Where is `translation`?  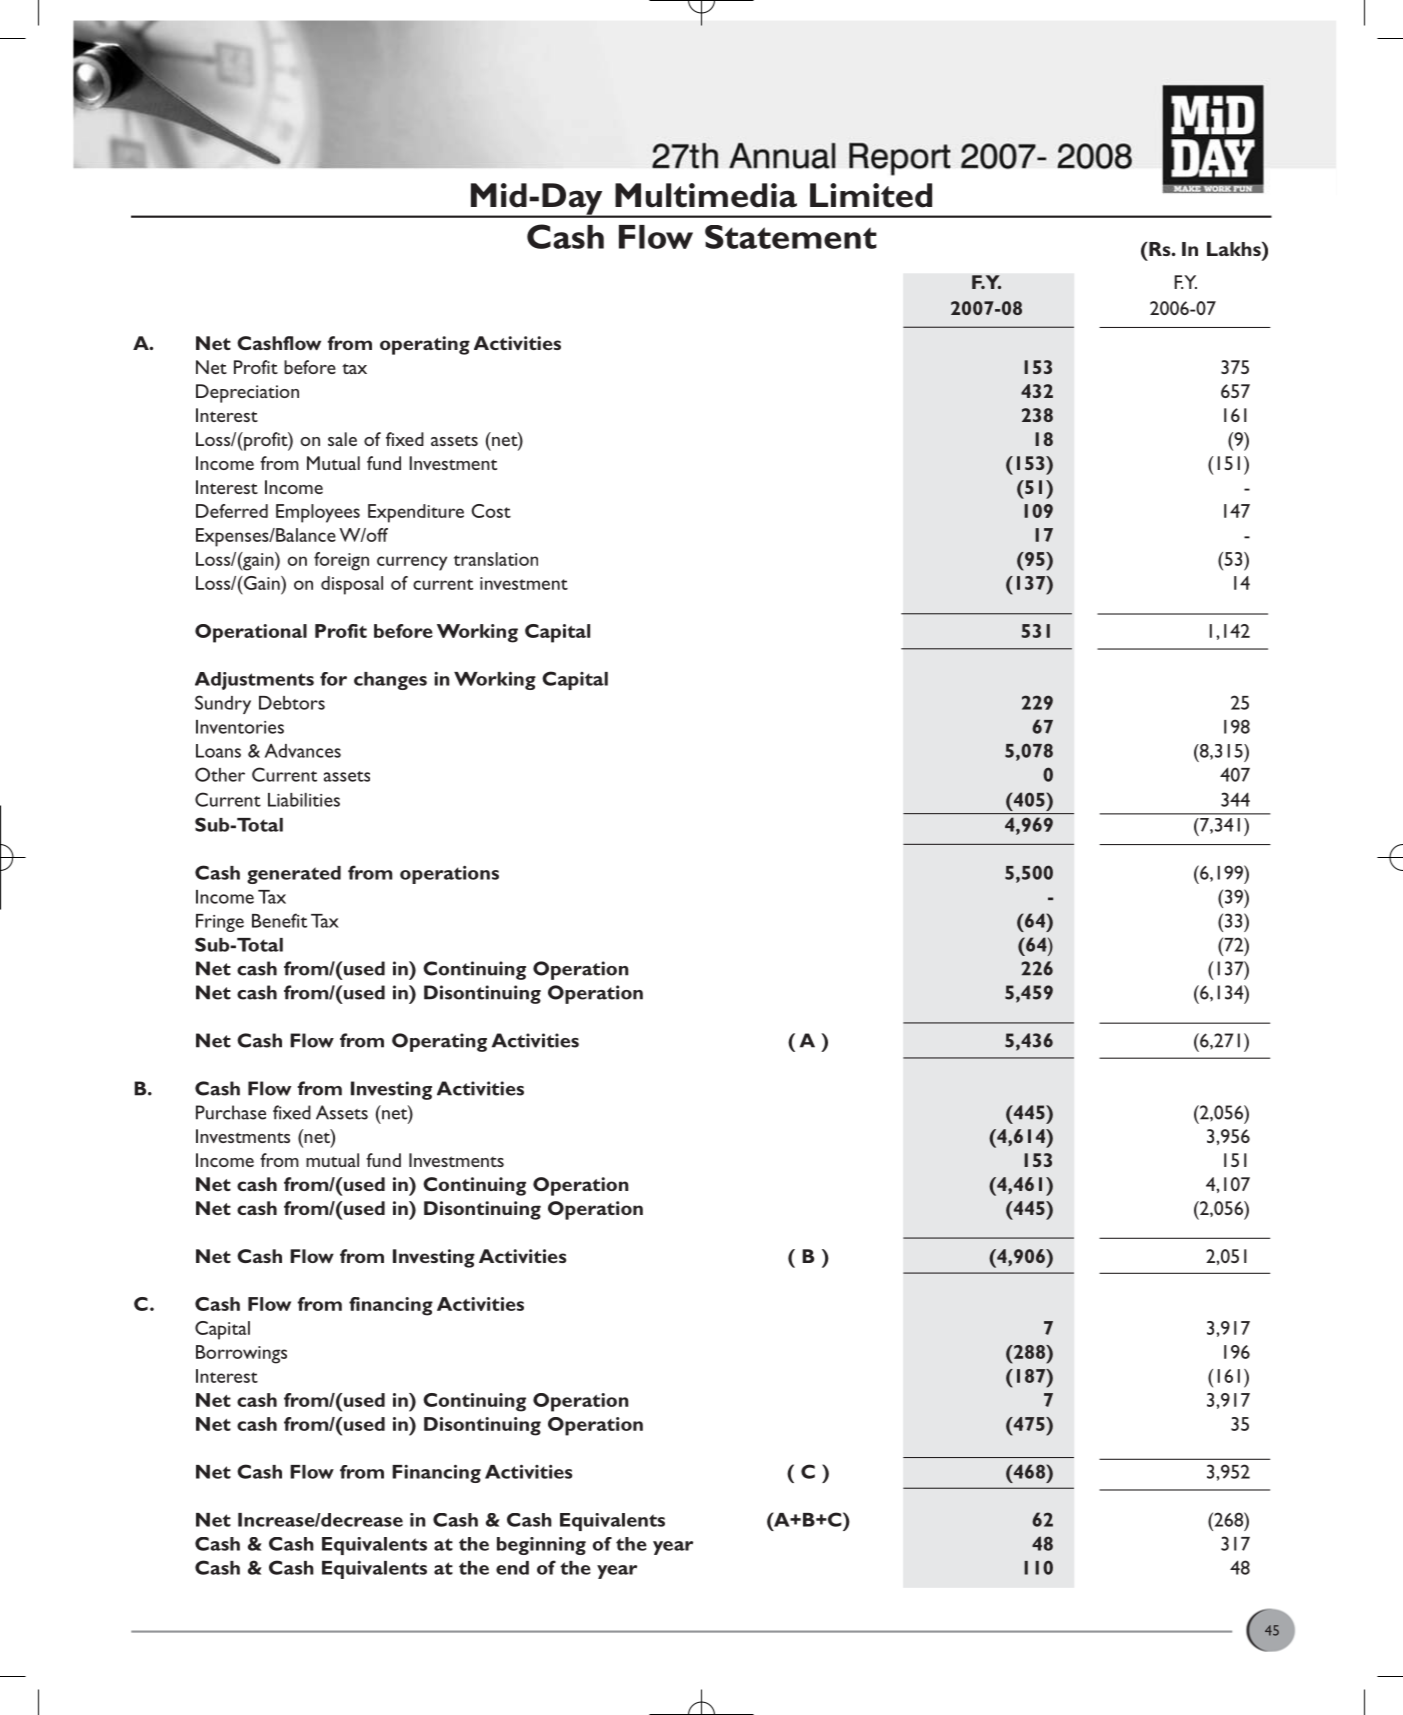
translation is located at coordinates (496, 559).
